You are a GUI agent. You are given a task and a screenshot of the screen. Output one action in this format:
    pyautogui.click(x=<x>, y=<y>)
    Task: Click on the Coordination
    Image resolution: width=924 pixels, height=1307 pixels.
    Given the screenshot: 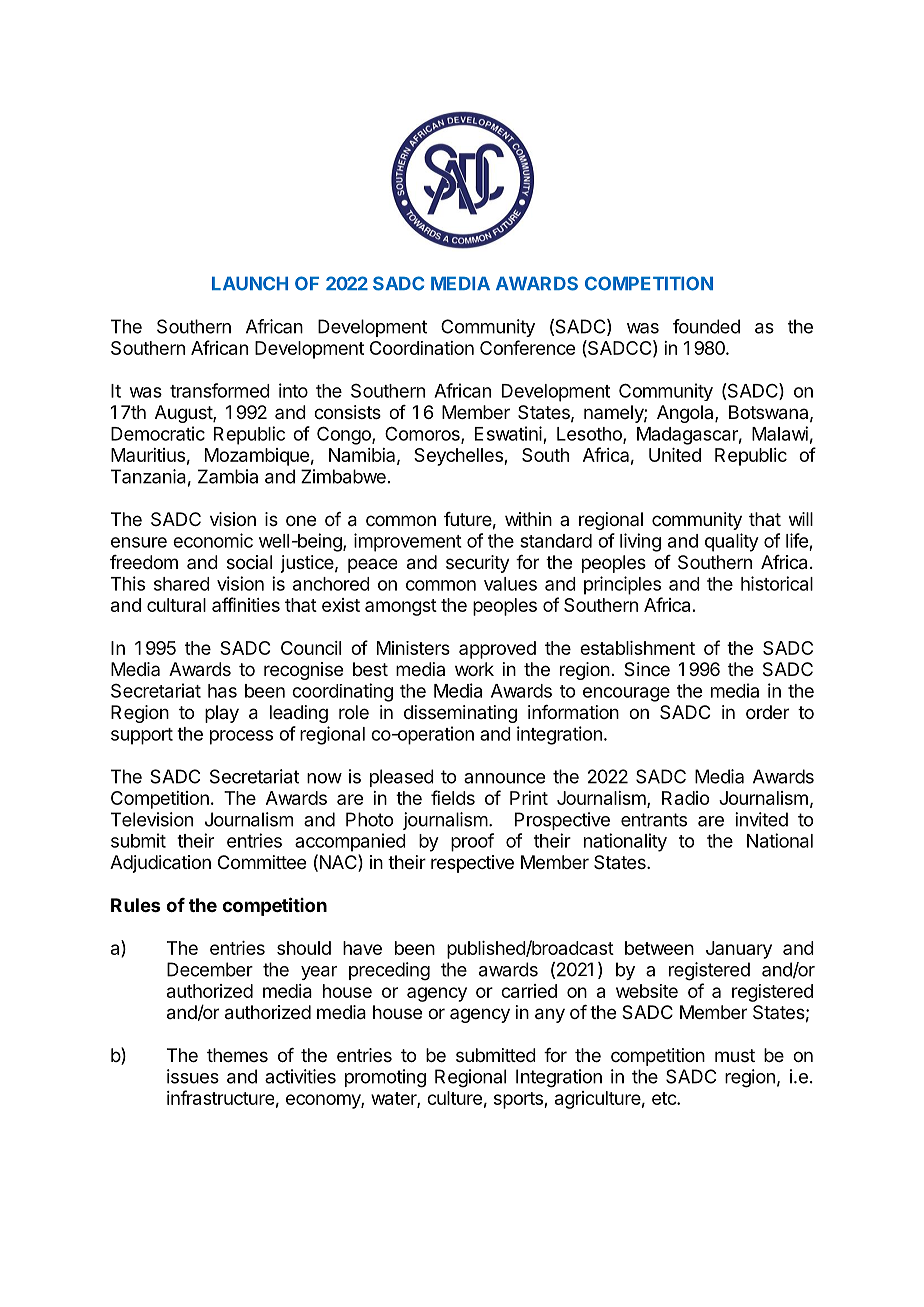 What is the action you would take?
    pyautogui.click(x=422, y=348)
